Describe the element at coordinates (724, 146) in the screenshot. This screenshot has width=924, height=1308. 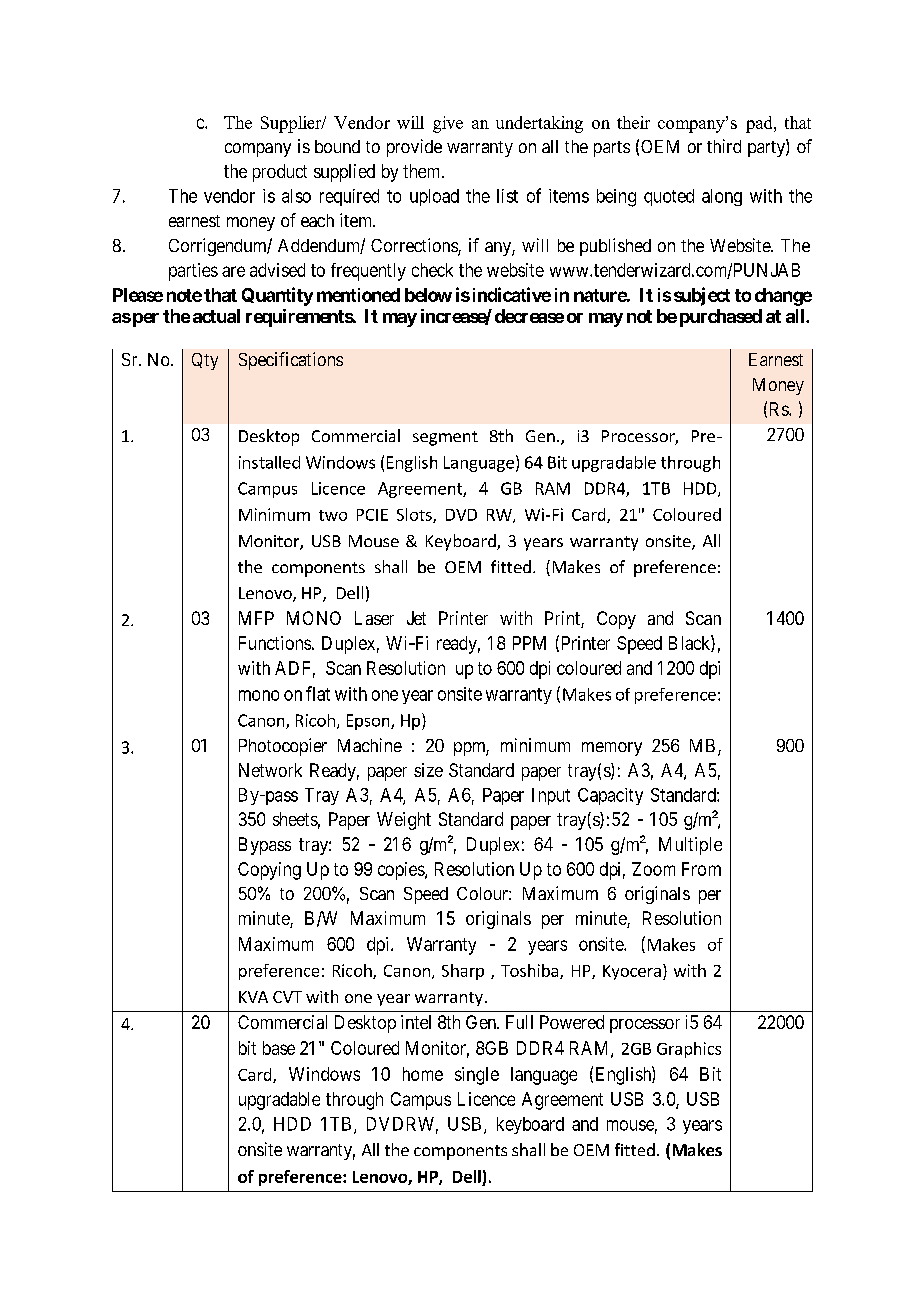
I see `third` at that location.
